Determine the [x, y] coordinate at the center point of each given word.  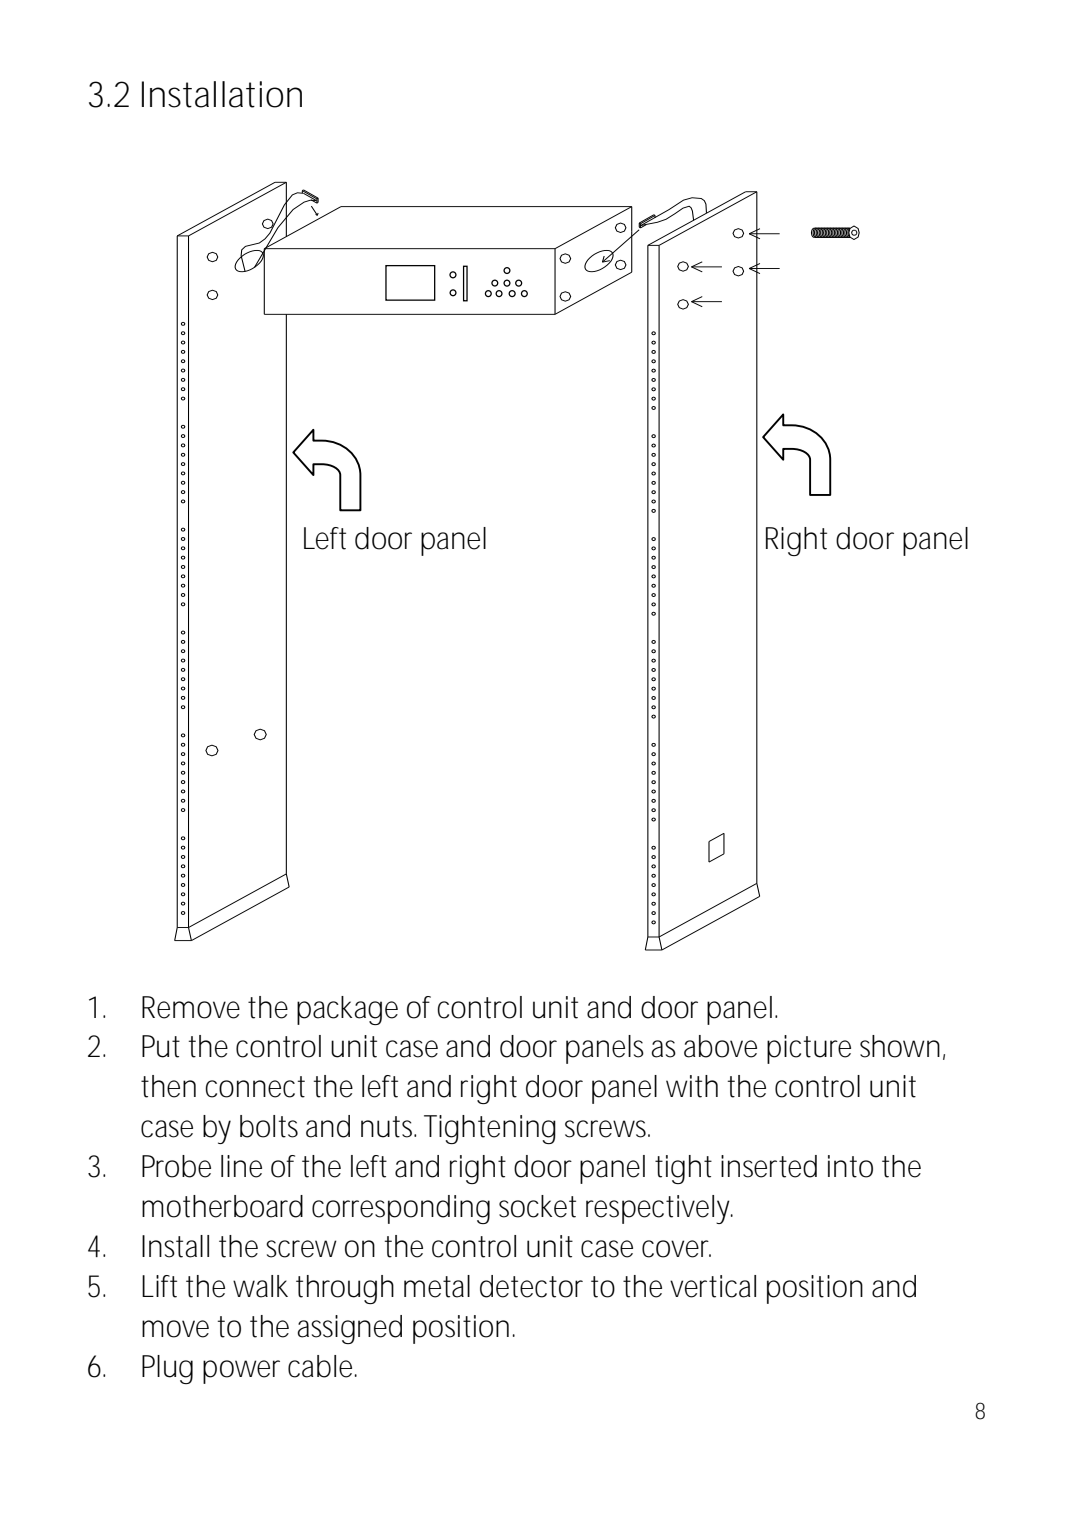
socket [537, 1206]
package [347, 1010]
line [241, 1166]
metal [437, 1286]
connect [255, 1087]
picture [809, 1049]
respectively [658, 1209]
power [241, 1372]
